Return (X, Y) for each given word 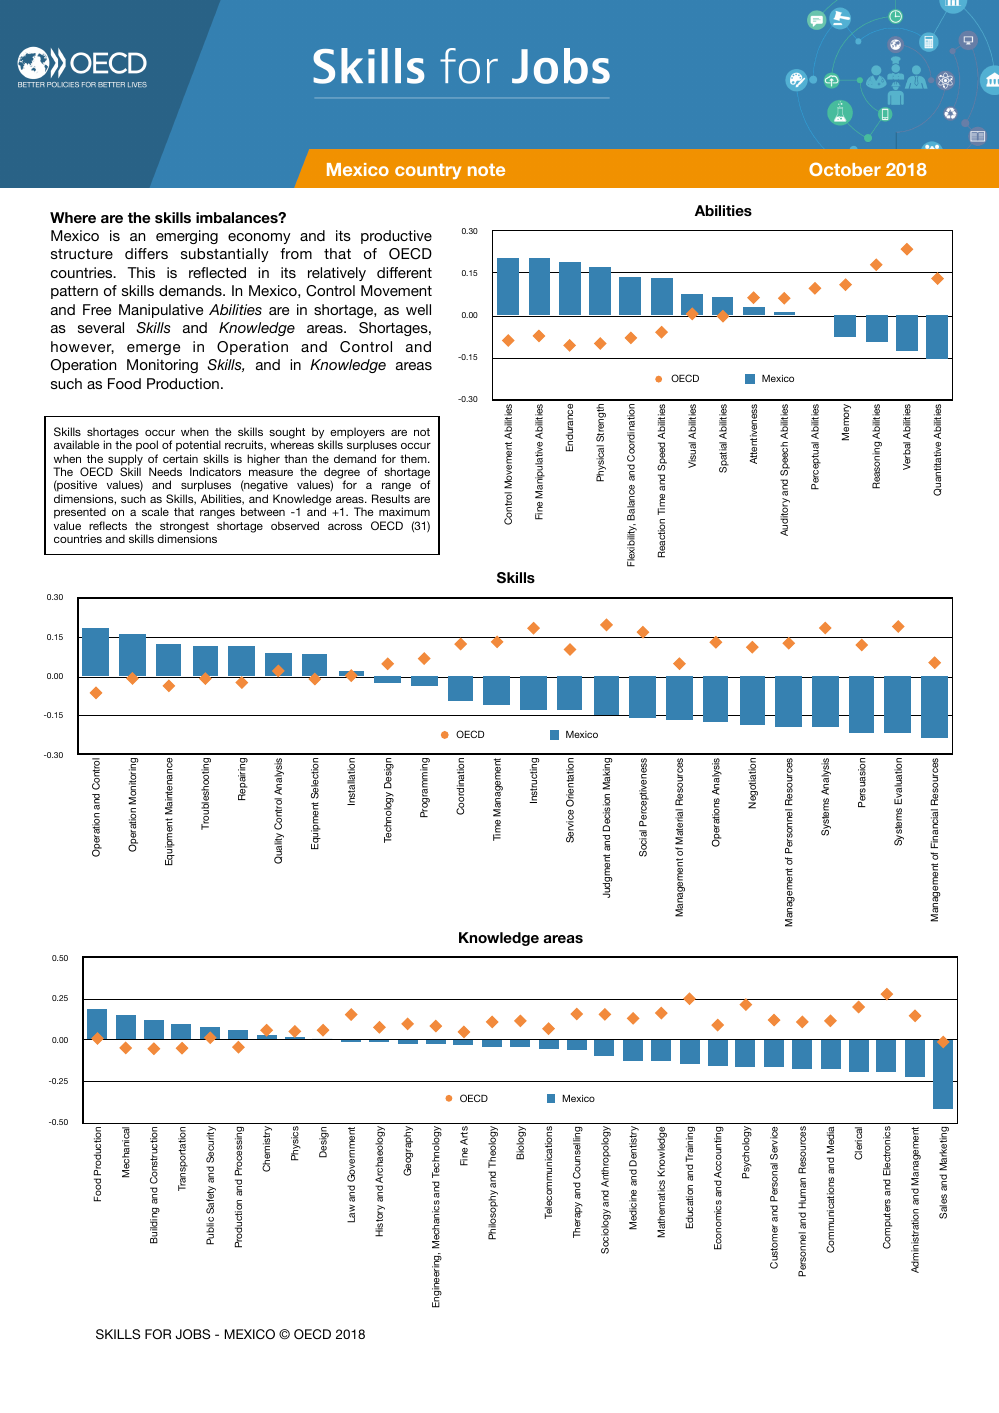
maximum (404, 511)
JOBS (193, 1334)
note (486, 169)
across (345, 527)
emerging (187, 237)
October (845, 169)
